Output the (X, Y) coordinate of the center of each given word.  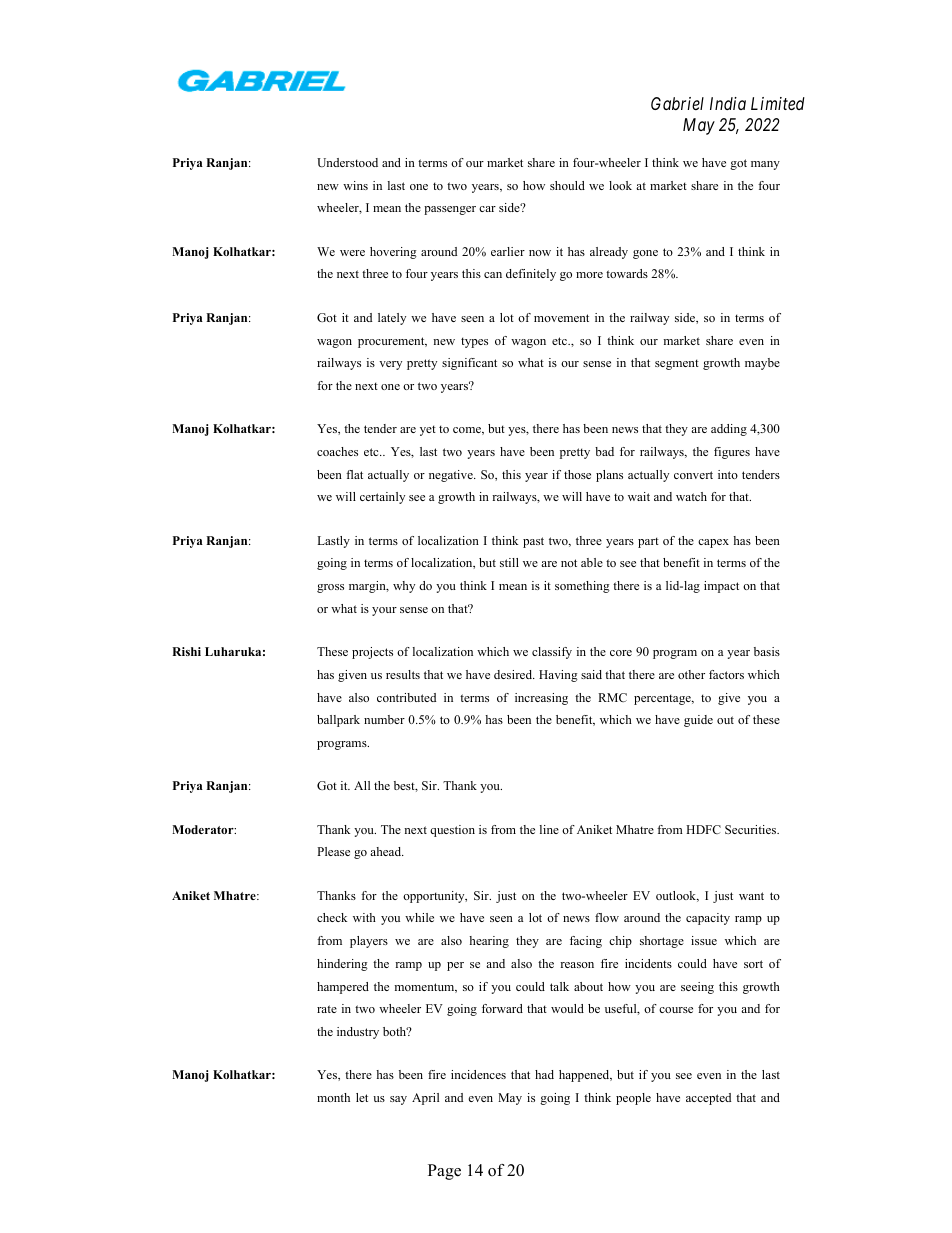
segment (677, 364)
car (487, 209)
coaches (337, 451)
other (691, 674)
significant (469, 364)
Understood (347, 162)
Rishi (186, 651)
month (333, 1097)
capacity (708, 919)
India (728, 103)
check (332, 917)
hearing (489, 942)
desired (514, 674)
